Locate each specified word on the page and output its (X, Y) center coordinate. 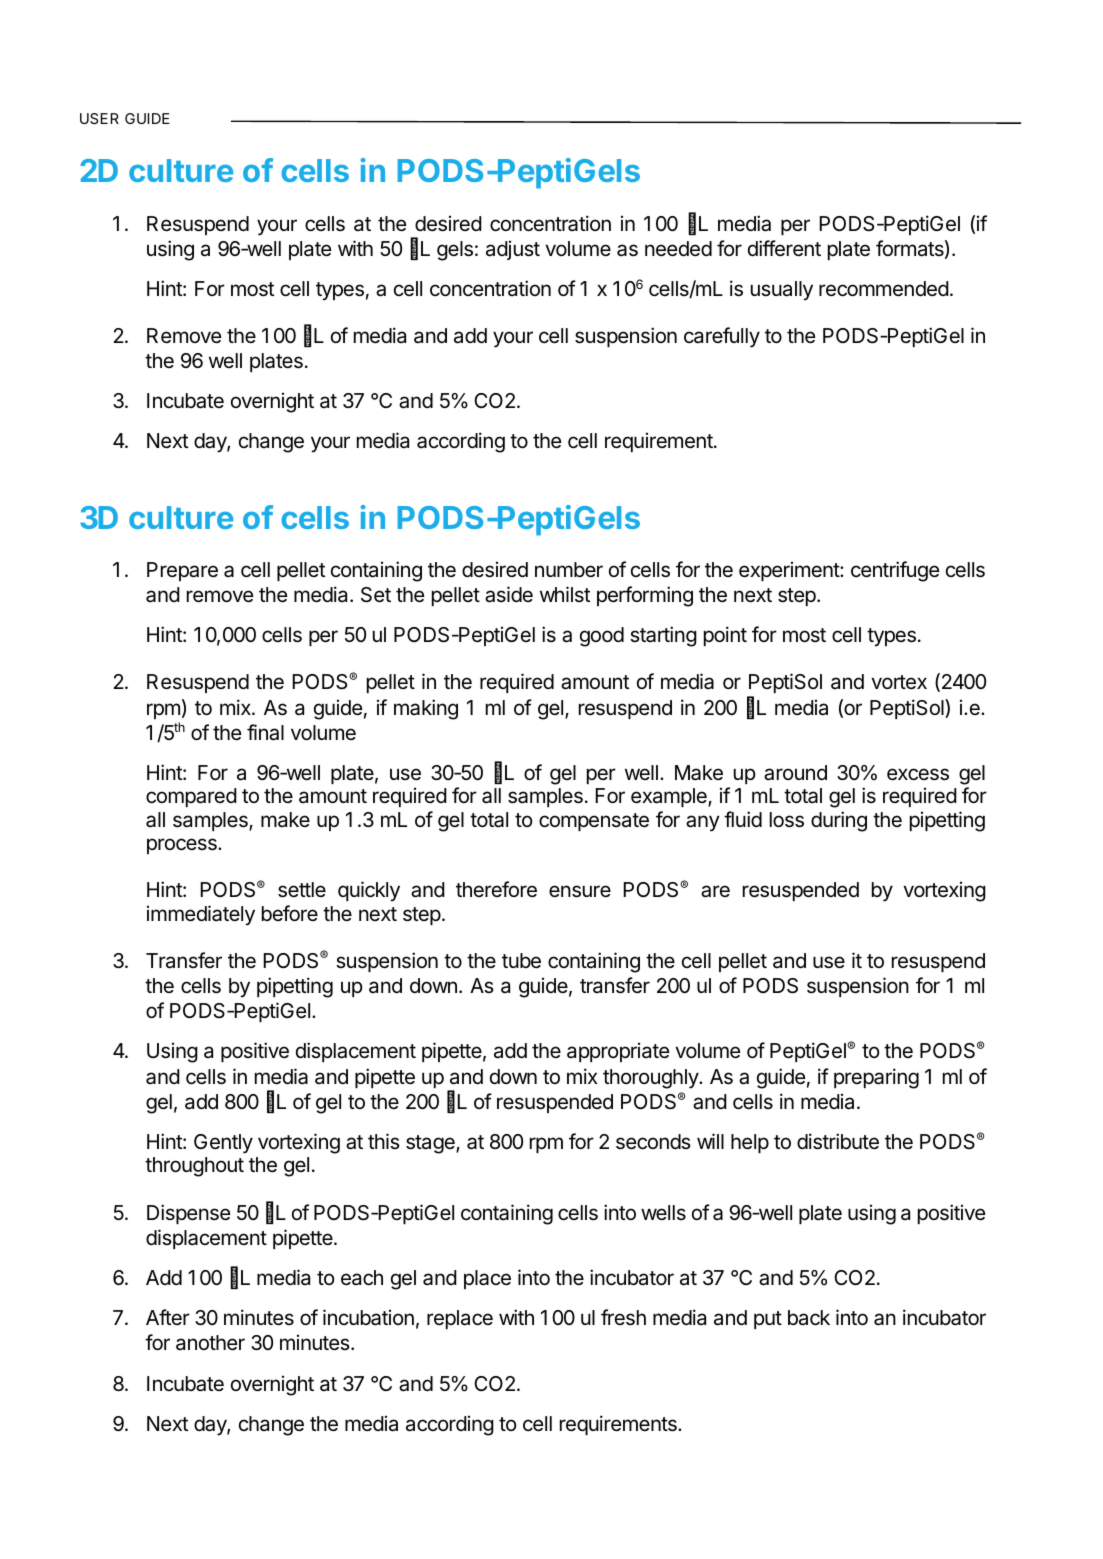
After (168, 1317)
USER (99, 118)
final (265, 732)
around (795, 773)
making (426, 709)
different (784, 248)
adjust (513, 250)
